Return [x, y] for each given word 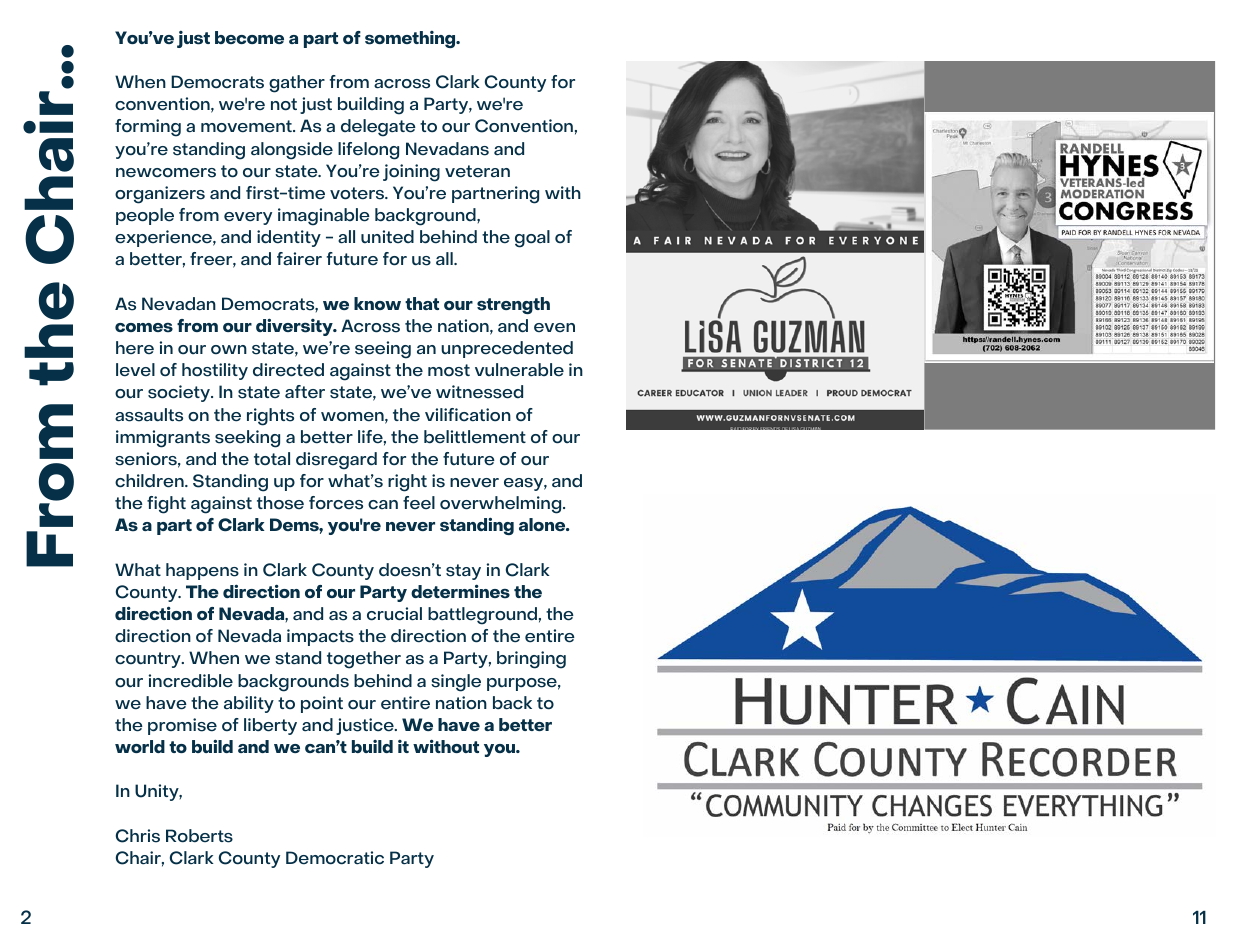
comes [144, 328]
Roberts [199, 836]
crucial [394, 614]
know [377, 303]
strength [513, 305]
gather [297, 84]
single [456, 683]
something [411, 39]
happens [202, 571]
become [249, 37]
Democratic [335, 858]
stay [463, 572]
